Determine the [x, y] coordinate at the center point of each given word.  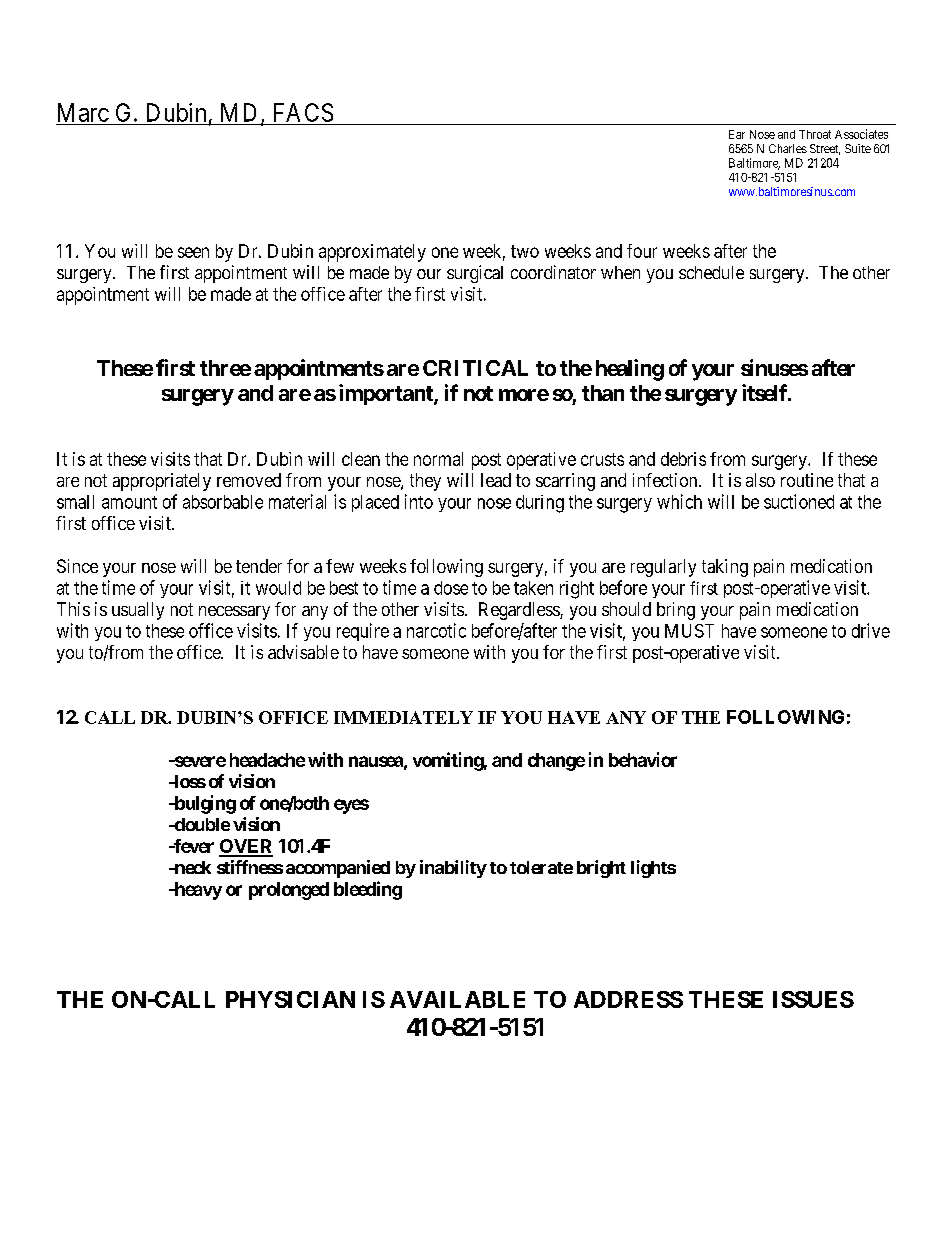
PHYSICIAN [290, 999]
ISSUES [813, 999]
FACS [303, 112]
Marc [83, 112]
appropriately [162, 482]
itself [766, 392]
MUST [689, 631]
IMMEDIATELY [403, 717]
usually [138, 611]
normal [438, 459]
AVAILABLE [457, 999]
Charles [788, 148]
